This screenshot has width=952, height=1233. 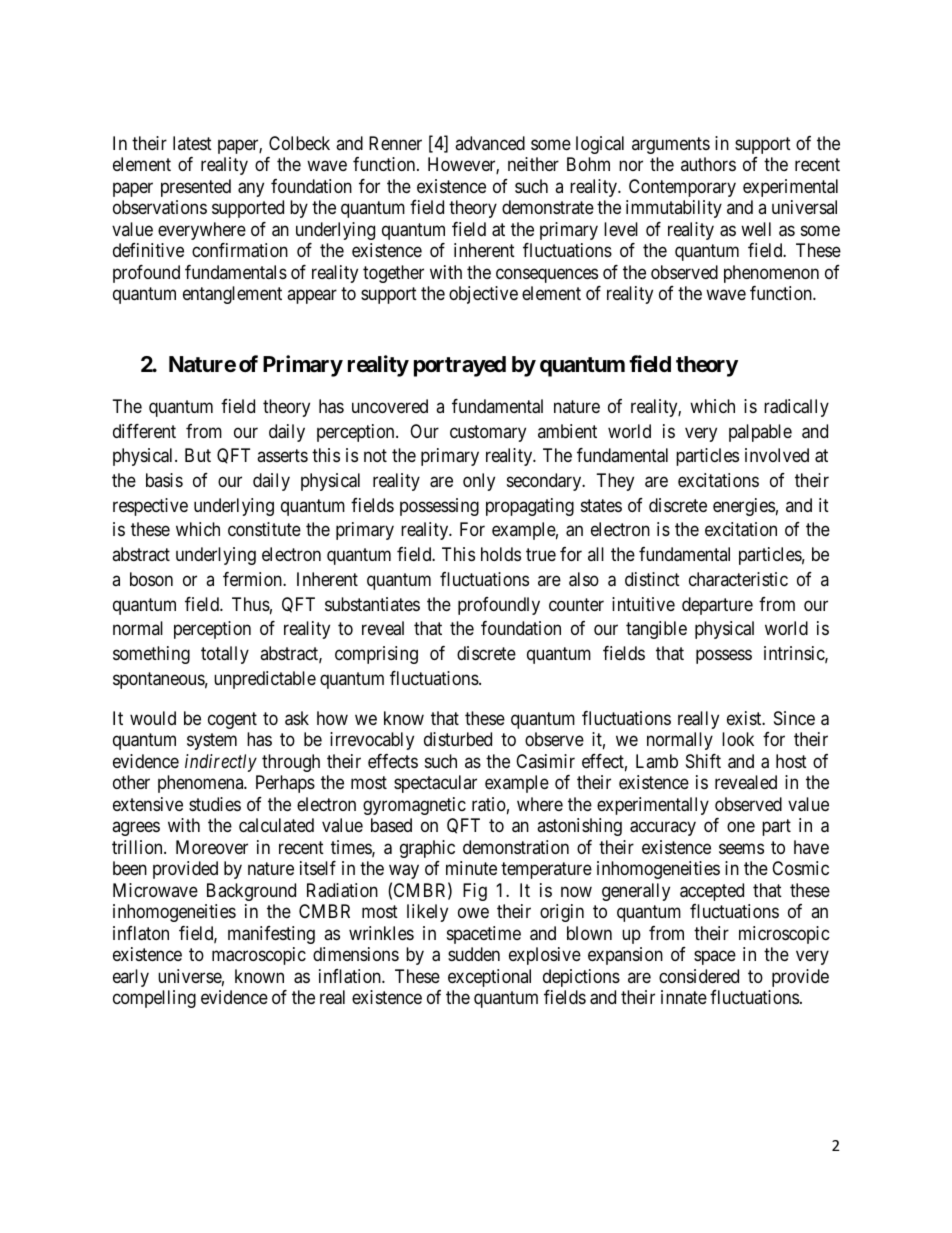 I want to click on authors, so click(x=708, y=164).
